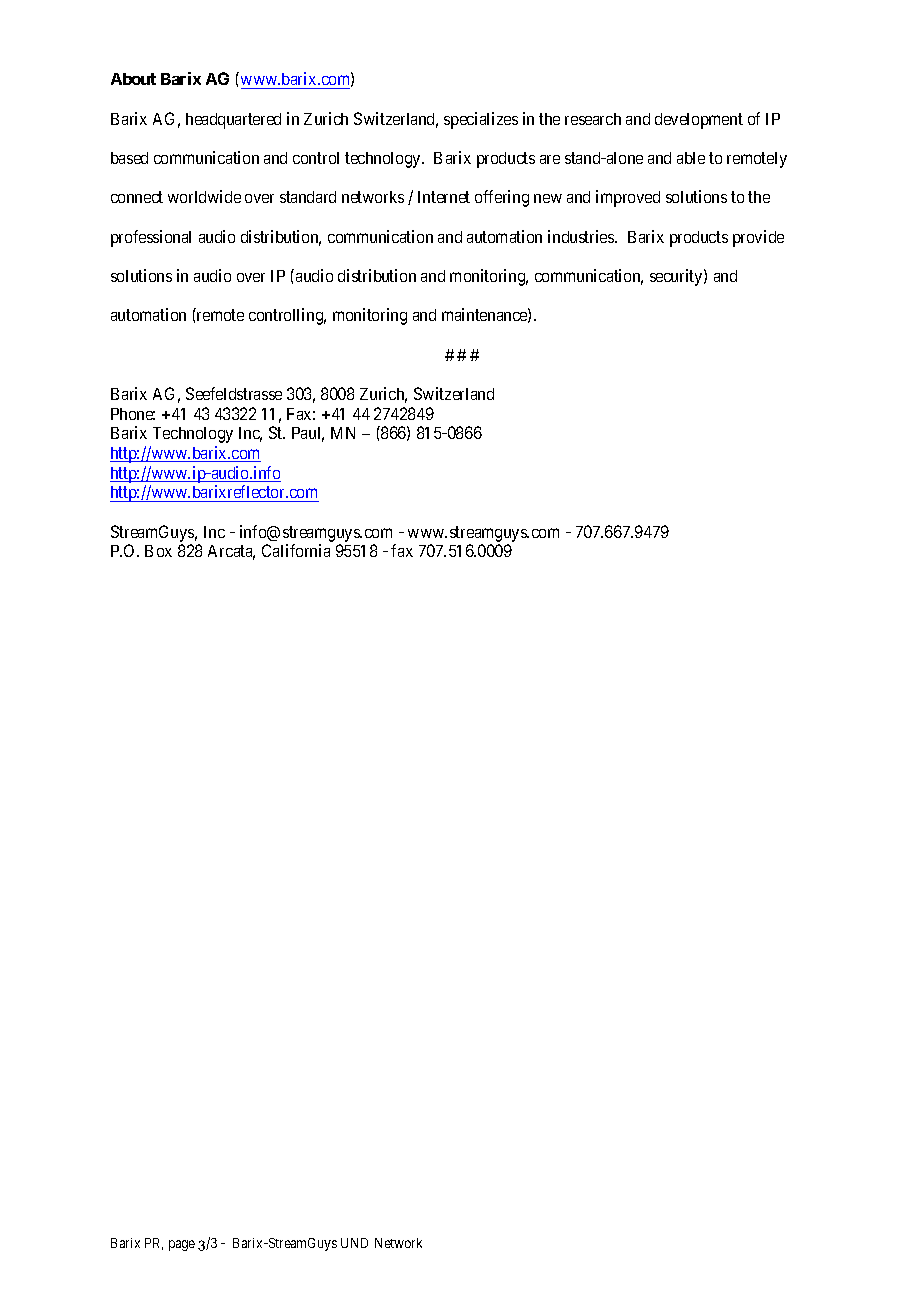 The height and width of the screenshot is (1308, 924). I want to click on headquartered, so click(233, 121).
